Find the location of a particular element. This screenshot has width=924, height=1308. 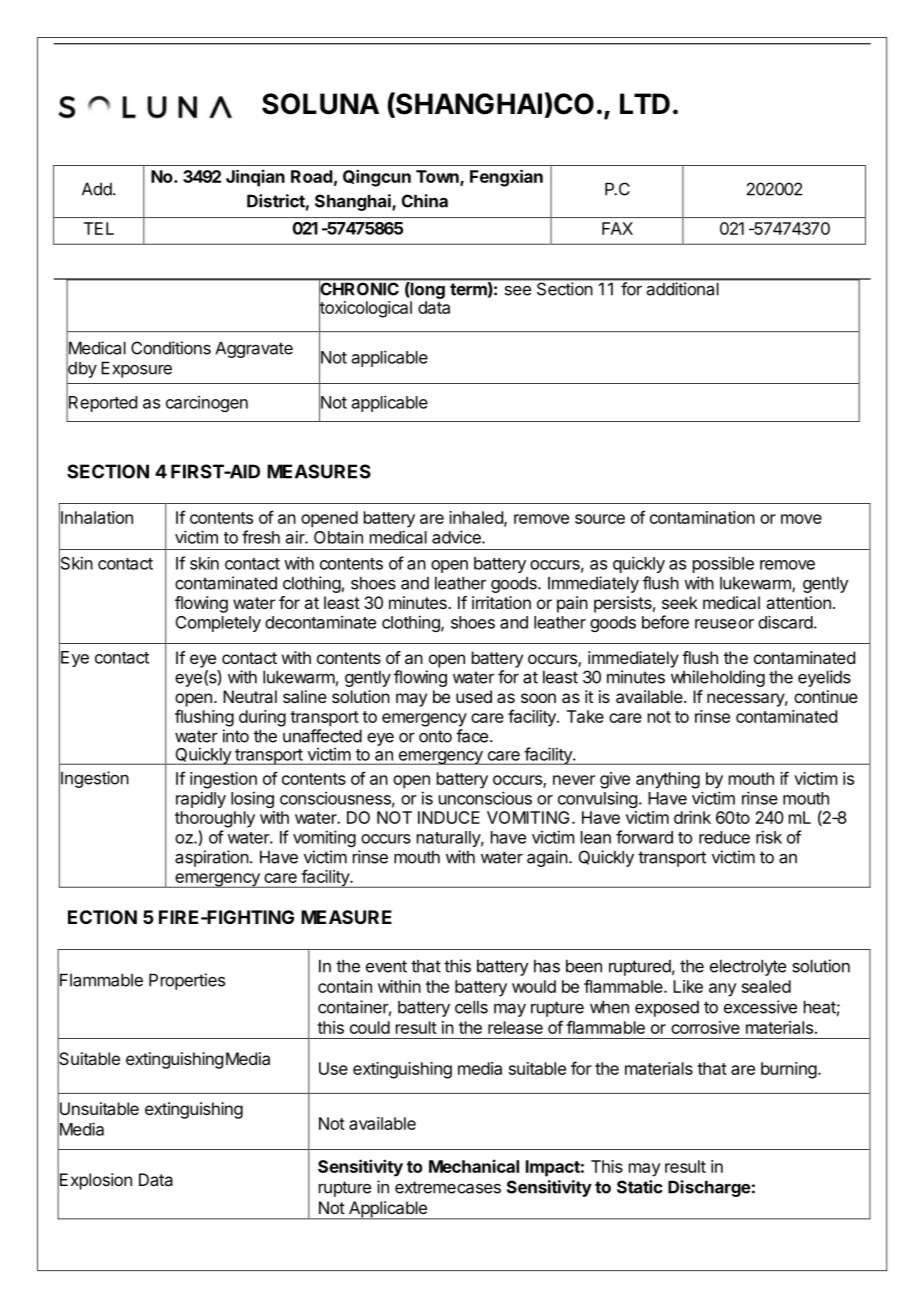

Road is located at coordinates (312, 176).
